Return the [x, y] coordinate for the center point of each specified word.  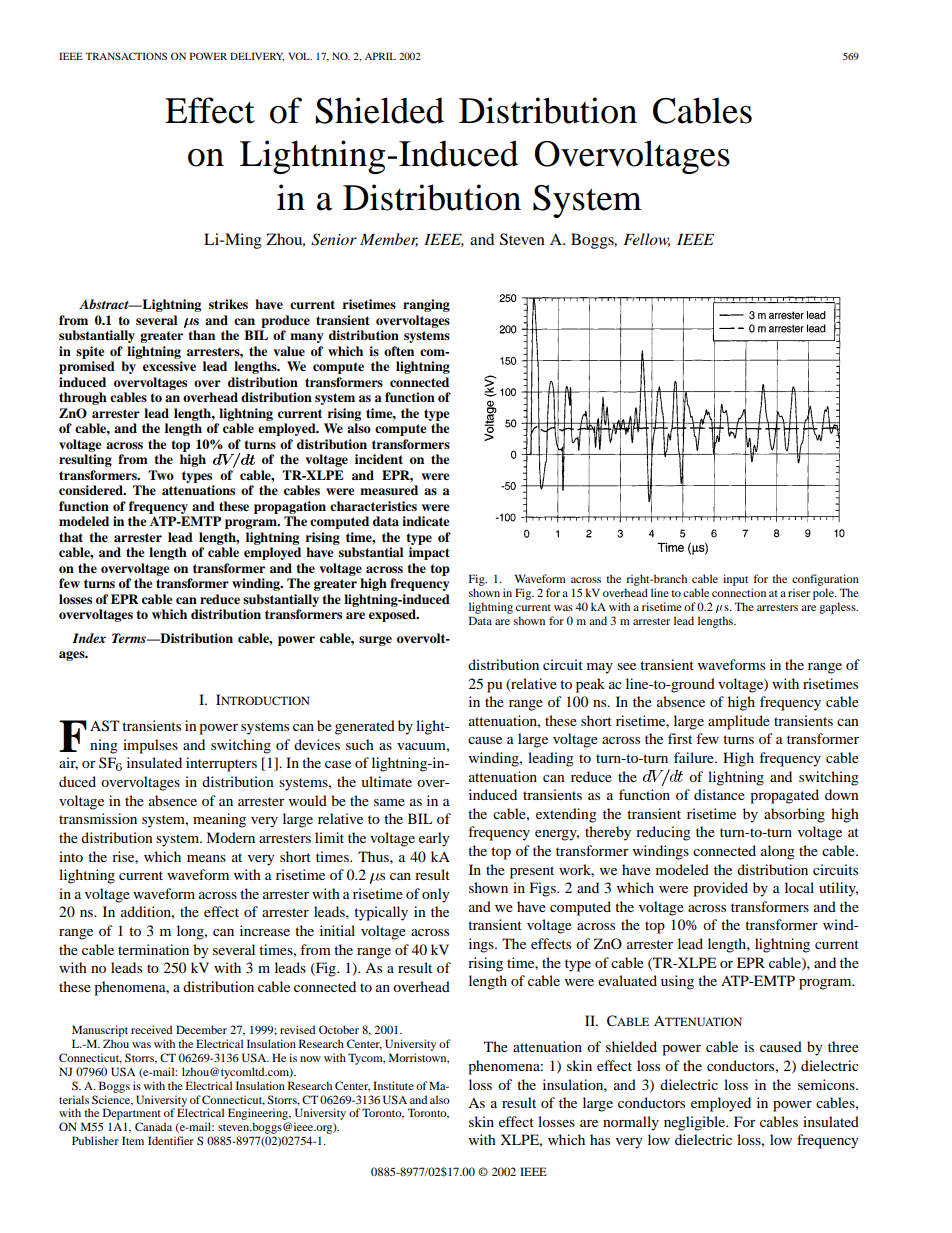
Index [89, 638]
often [399, 351]
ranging [426, 305]
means [206, 858]
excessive [169, 366]
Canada [153, 1126]
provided [720, 889]
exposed [393, 615]
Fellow [646, 240]
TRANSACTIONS [126, 56]
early [434, 839]
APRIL [380, 56]
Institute [393, 1085]
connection [739, 592]
